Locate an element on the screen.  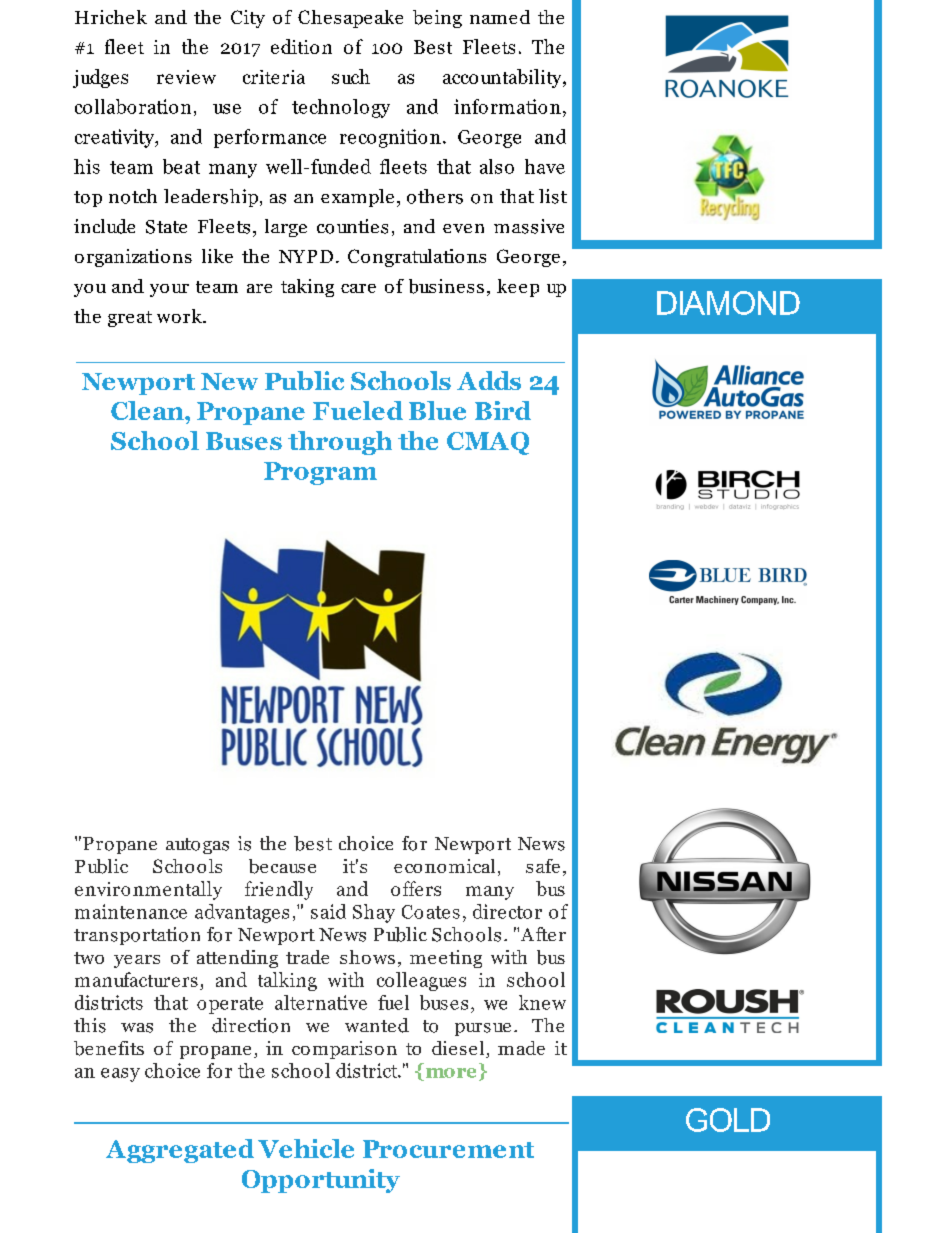
being is located at coordinates (437, 19).
